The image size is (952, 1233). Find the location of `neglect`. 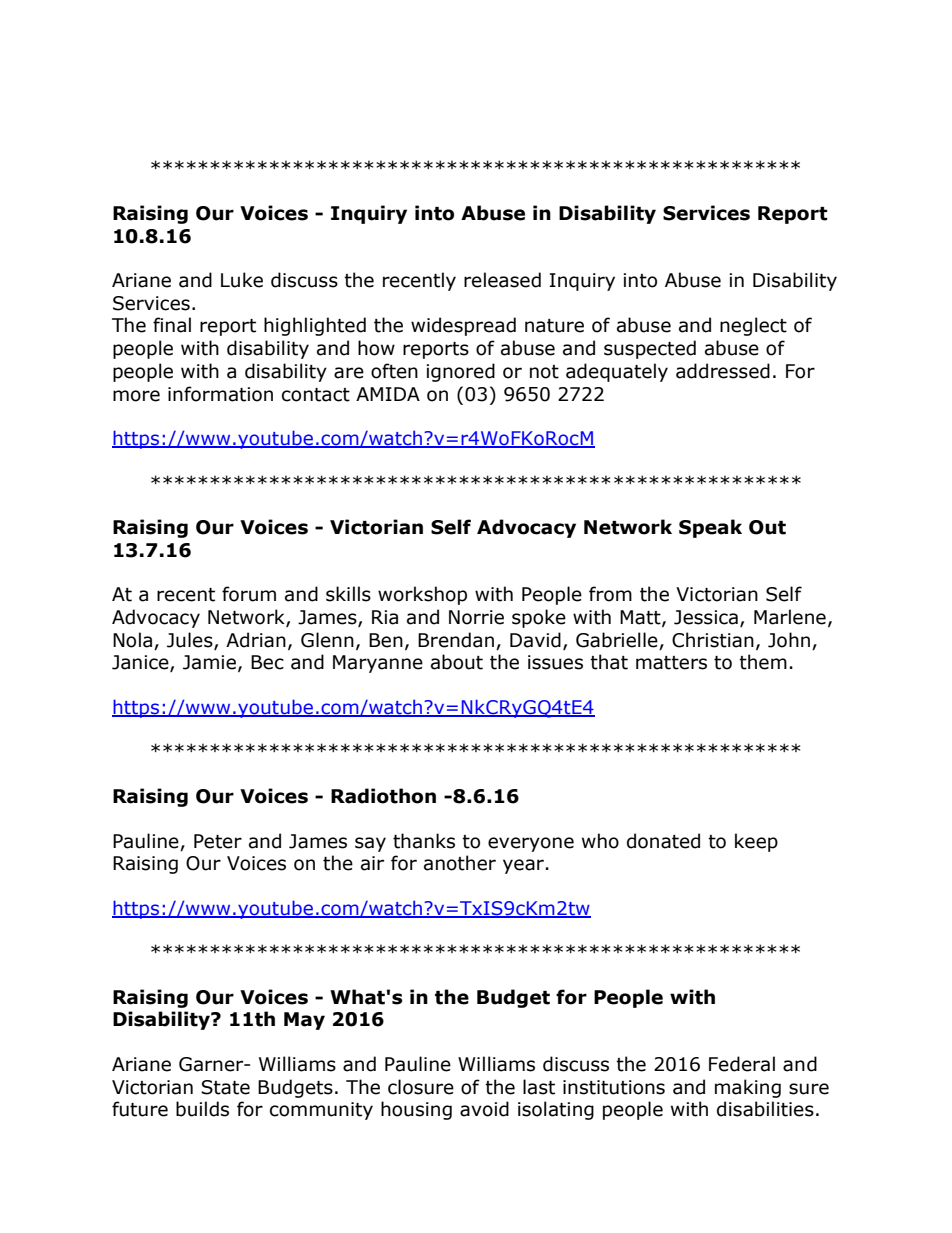

neglect is located at coordinates (753, 326).
